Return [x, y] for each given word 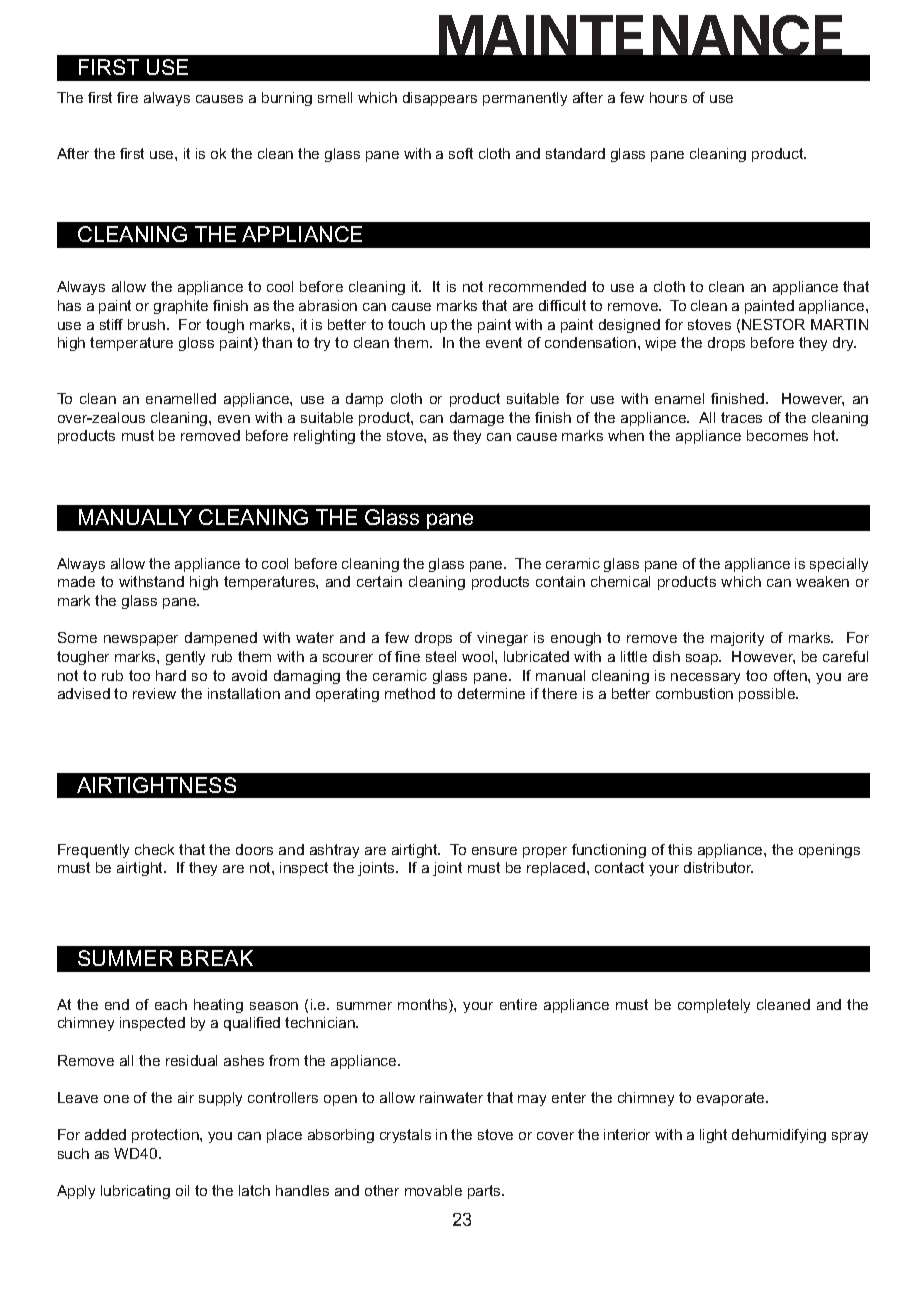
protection [166, 1136]
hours [668, 97]
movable [433, 1190]
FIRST [109, 67]
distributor [718, 867]
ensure [494, 851]
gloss [196, 344]
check [154, 849]
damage [477, 419]
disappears [440, 99]
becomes [777, 435]
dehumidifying [779, 1136]
